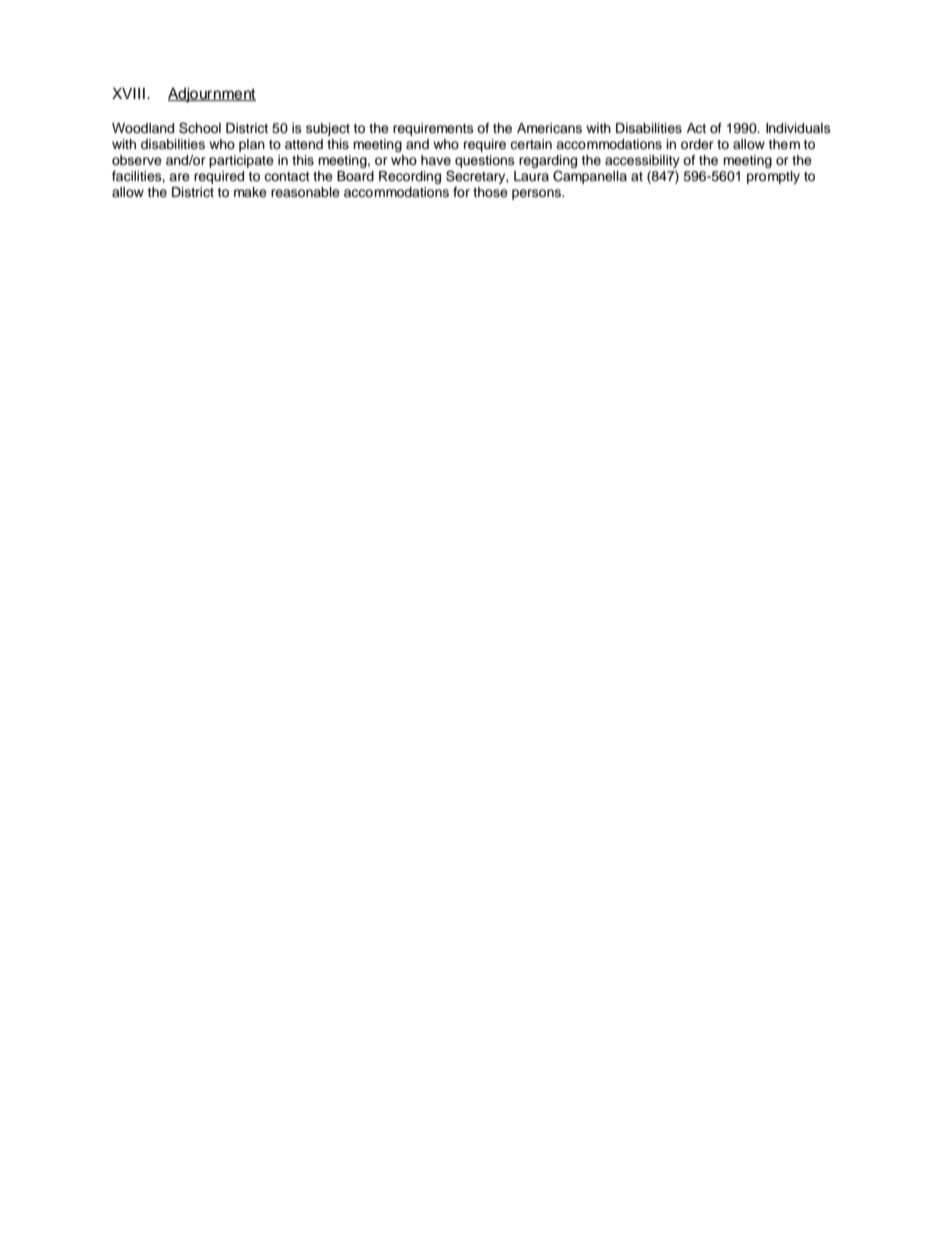 This screenshot has height=1233, width=952. Describe the element at coordinates (798, 128) in the screenshot. I see `Individuals` at that location.
